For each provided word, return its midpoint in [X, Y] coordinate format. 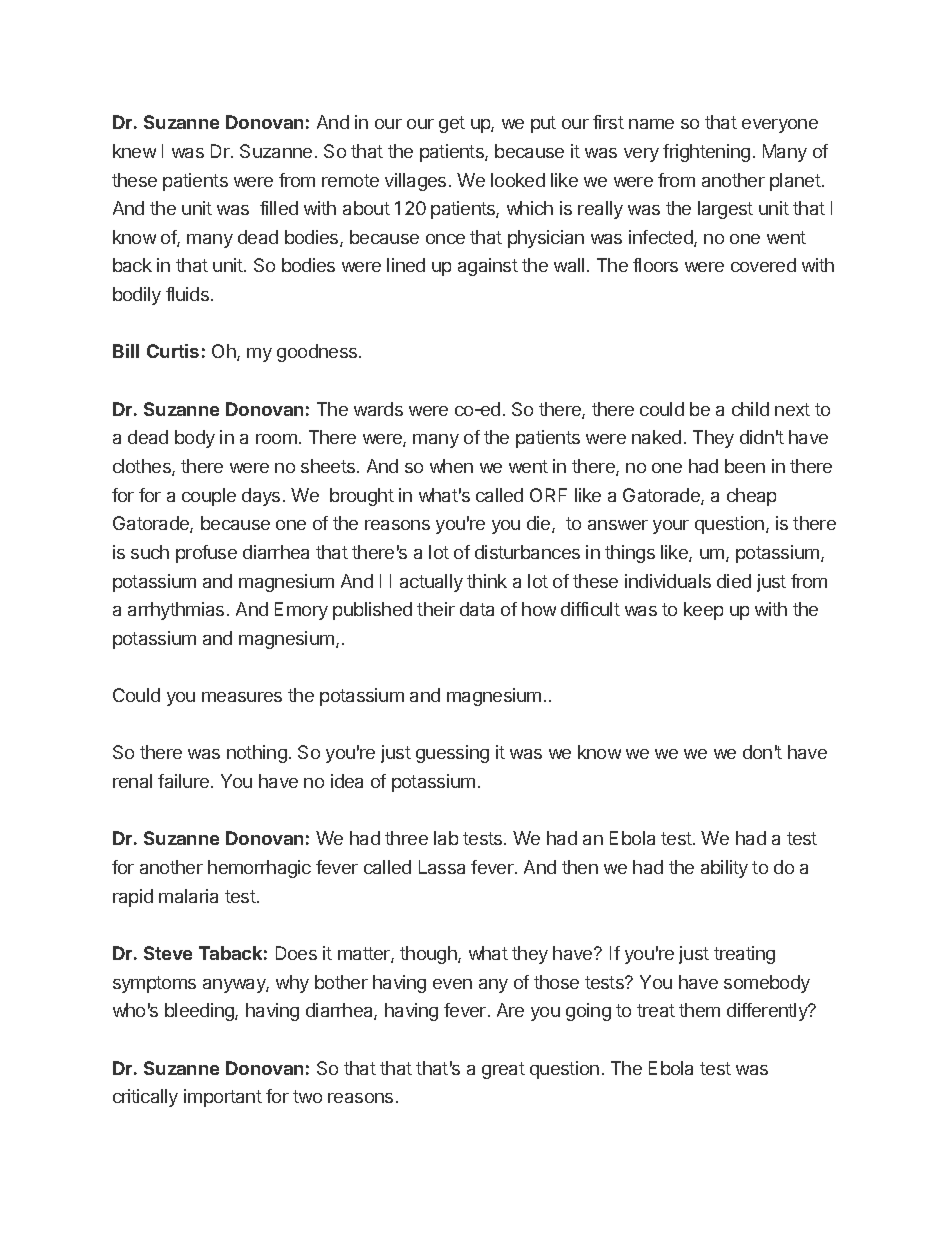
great [503, 1070]
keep [703, 611]
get [452, 124]
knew [134, 151]
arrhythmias [176, 611]
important [223, 1098]
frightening [706, 153]
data [477, 609]
